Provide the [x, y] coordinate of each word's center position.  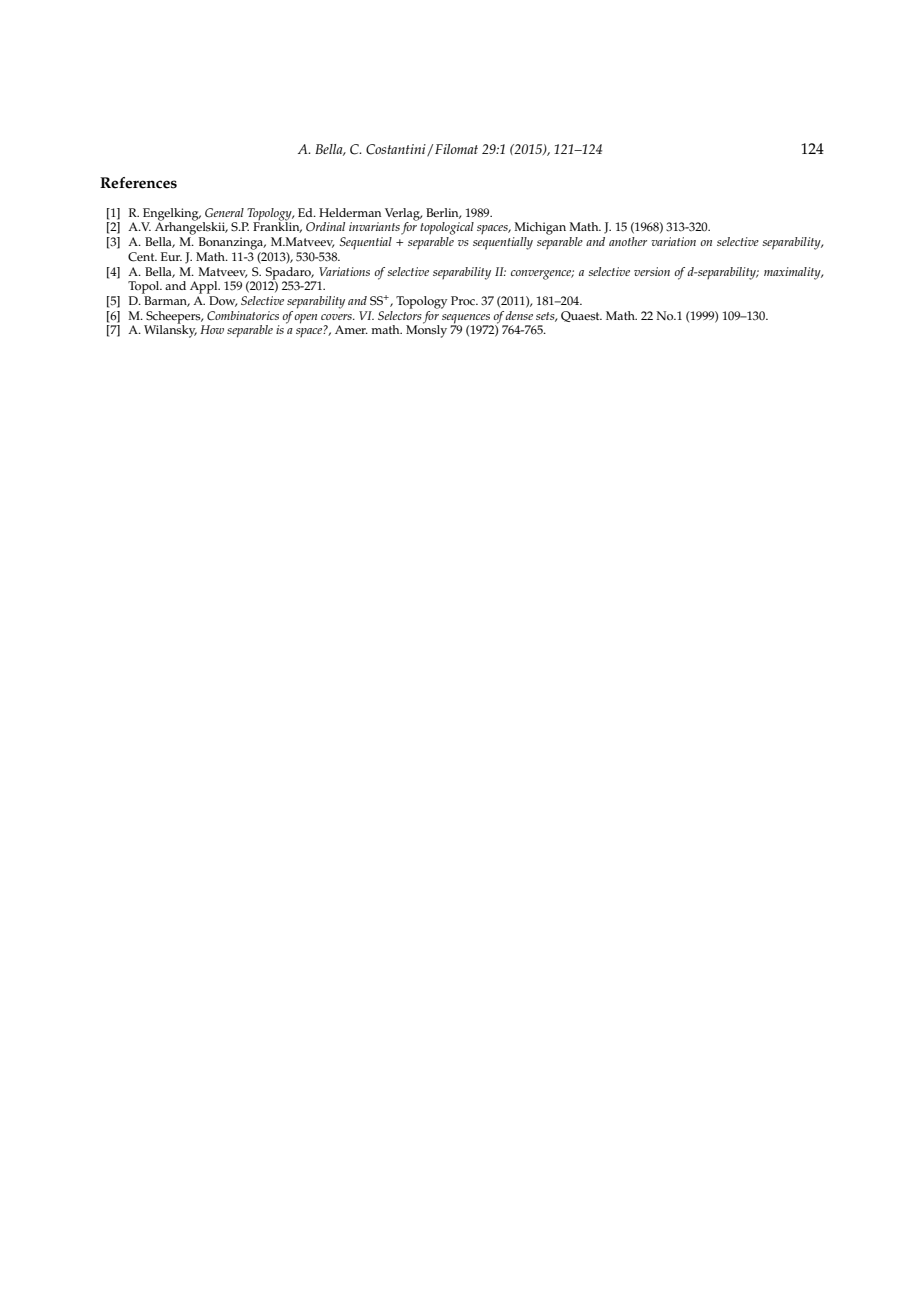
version [652, 271]
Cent [142, 257]
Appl [205, 287]
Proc [464, 301]
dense [519, 315]
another [628, 241]
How [212, 329]
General [224, 213]
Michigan [540, 228]
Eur [171, 256]
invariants [374, 226]
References [138, 183]
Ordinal [325, 227]
